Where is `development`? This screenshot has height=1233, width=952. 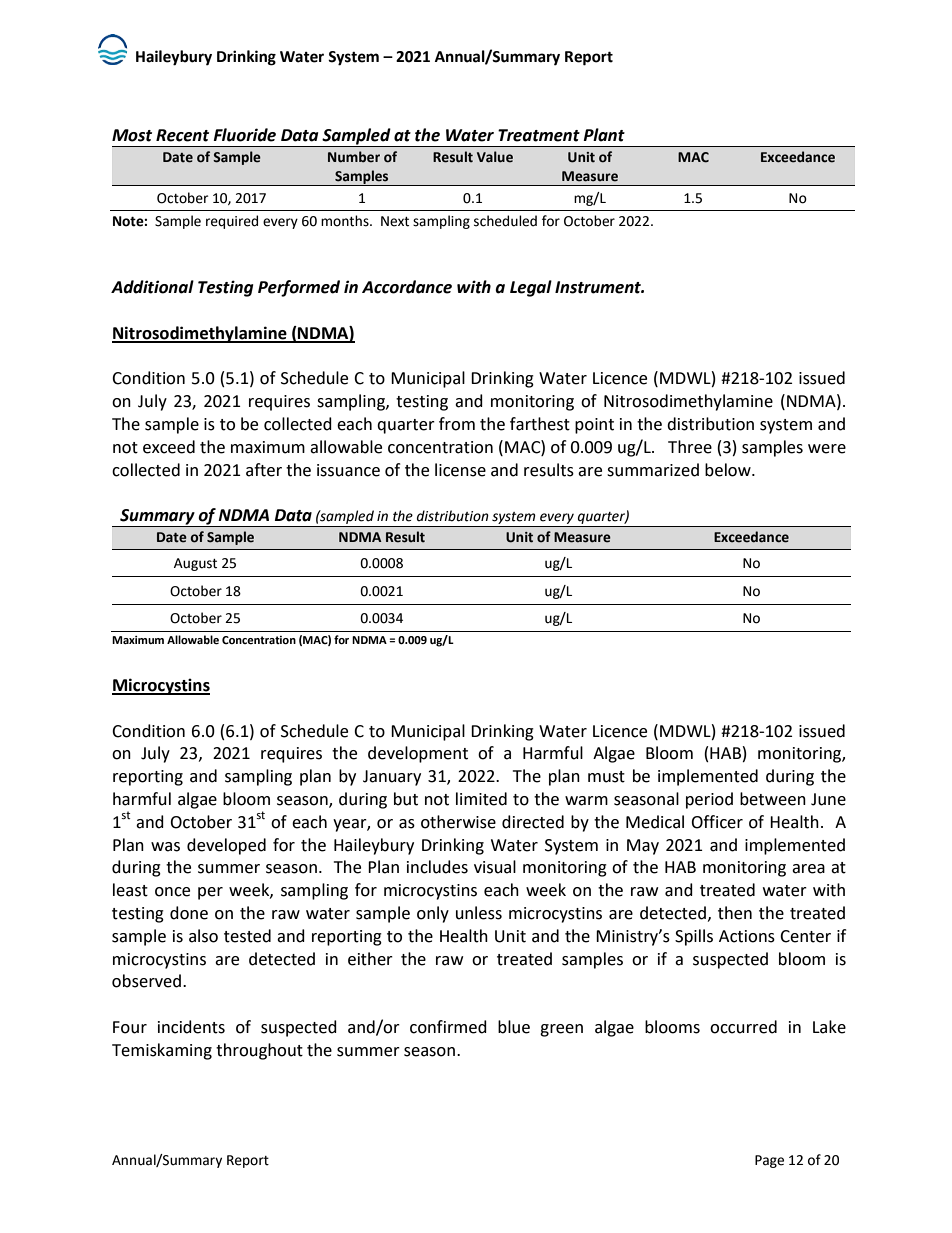 development is located at coordinates (418, 754).
